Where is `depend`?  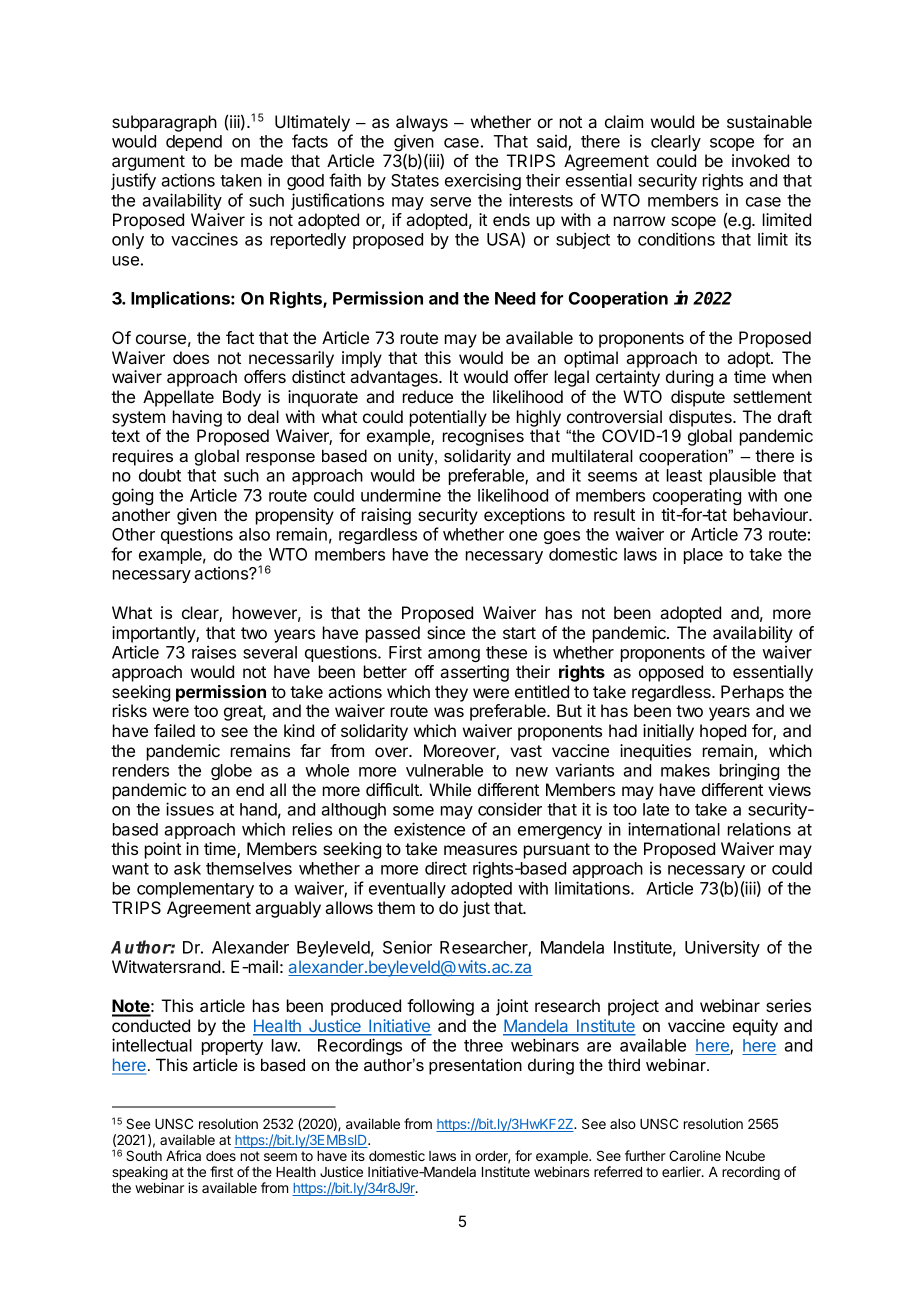 depend is located at coordinates (194, 143).
